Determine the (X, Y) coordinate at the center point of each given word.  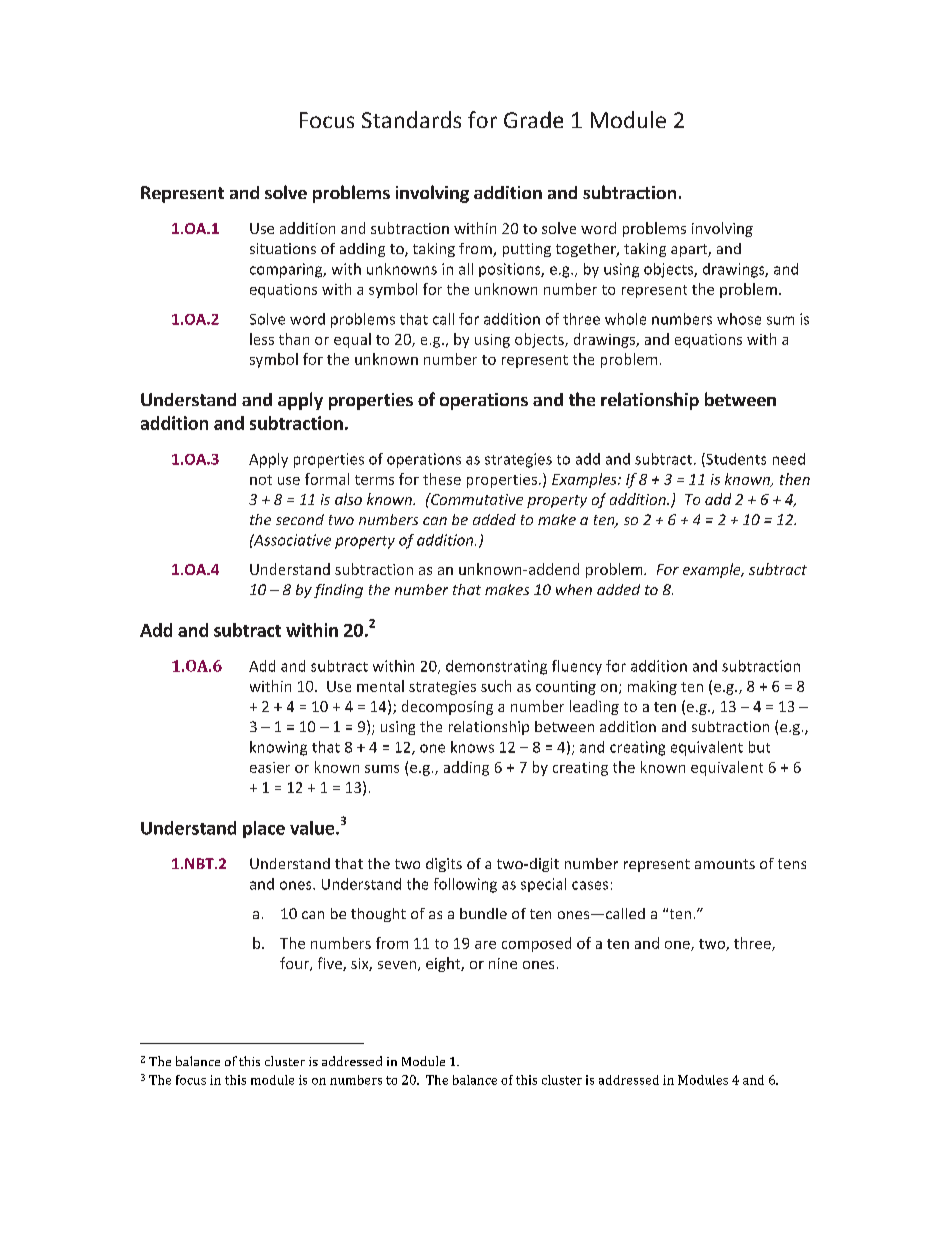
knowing (278, 748)
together (587, 250)
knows (472, 747)
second (300, 519)
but (759, 747)
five (331, 964)
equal (352, 340)
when (574, 589)
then (795, 479)
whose (739, 319)
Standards (411, 119)
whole (625, 319)
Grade (533, 119)
